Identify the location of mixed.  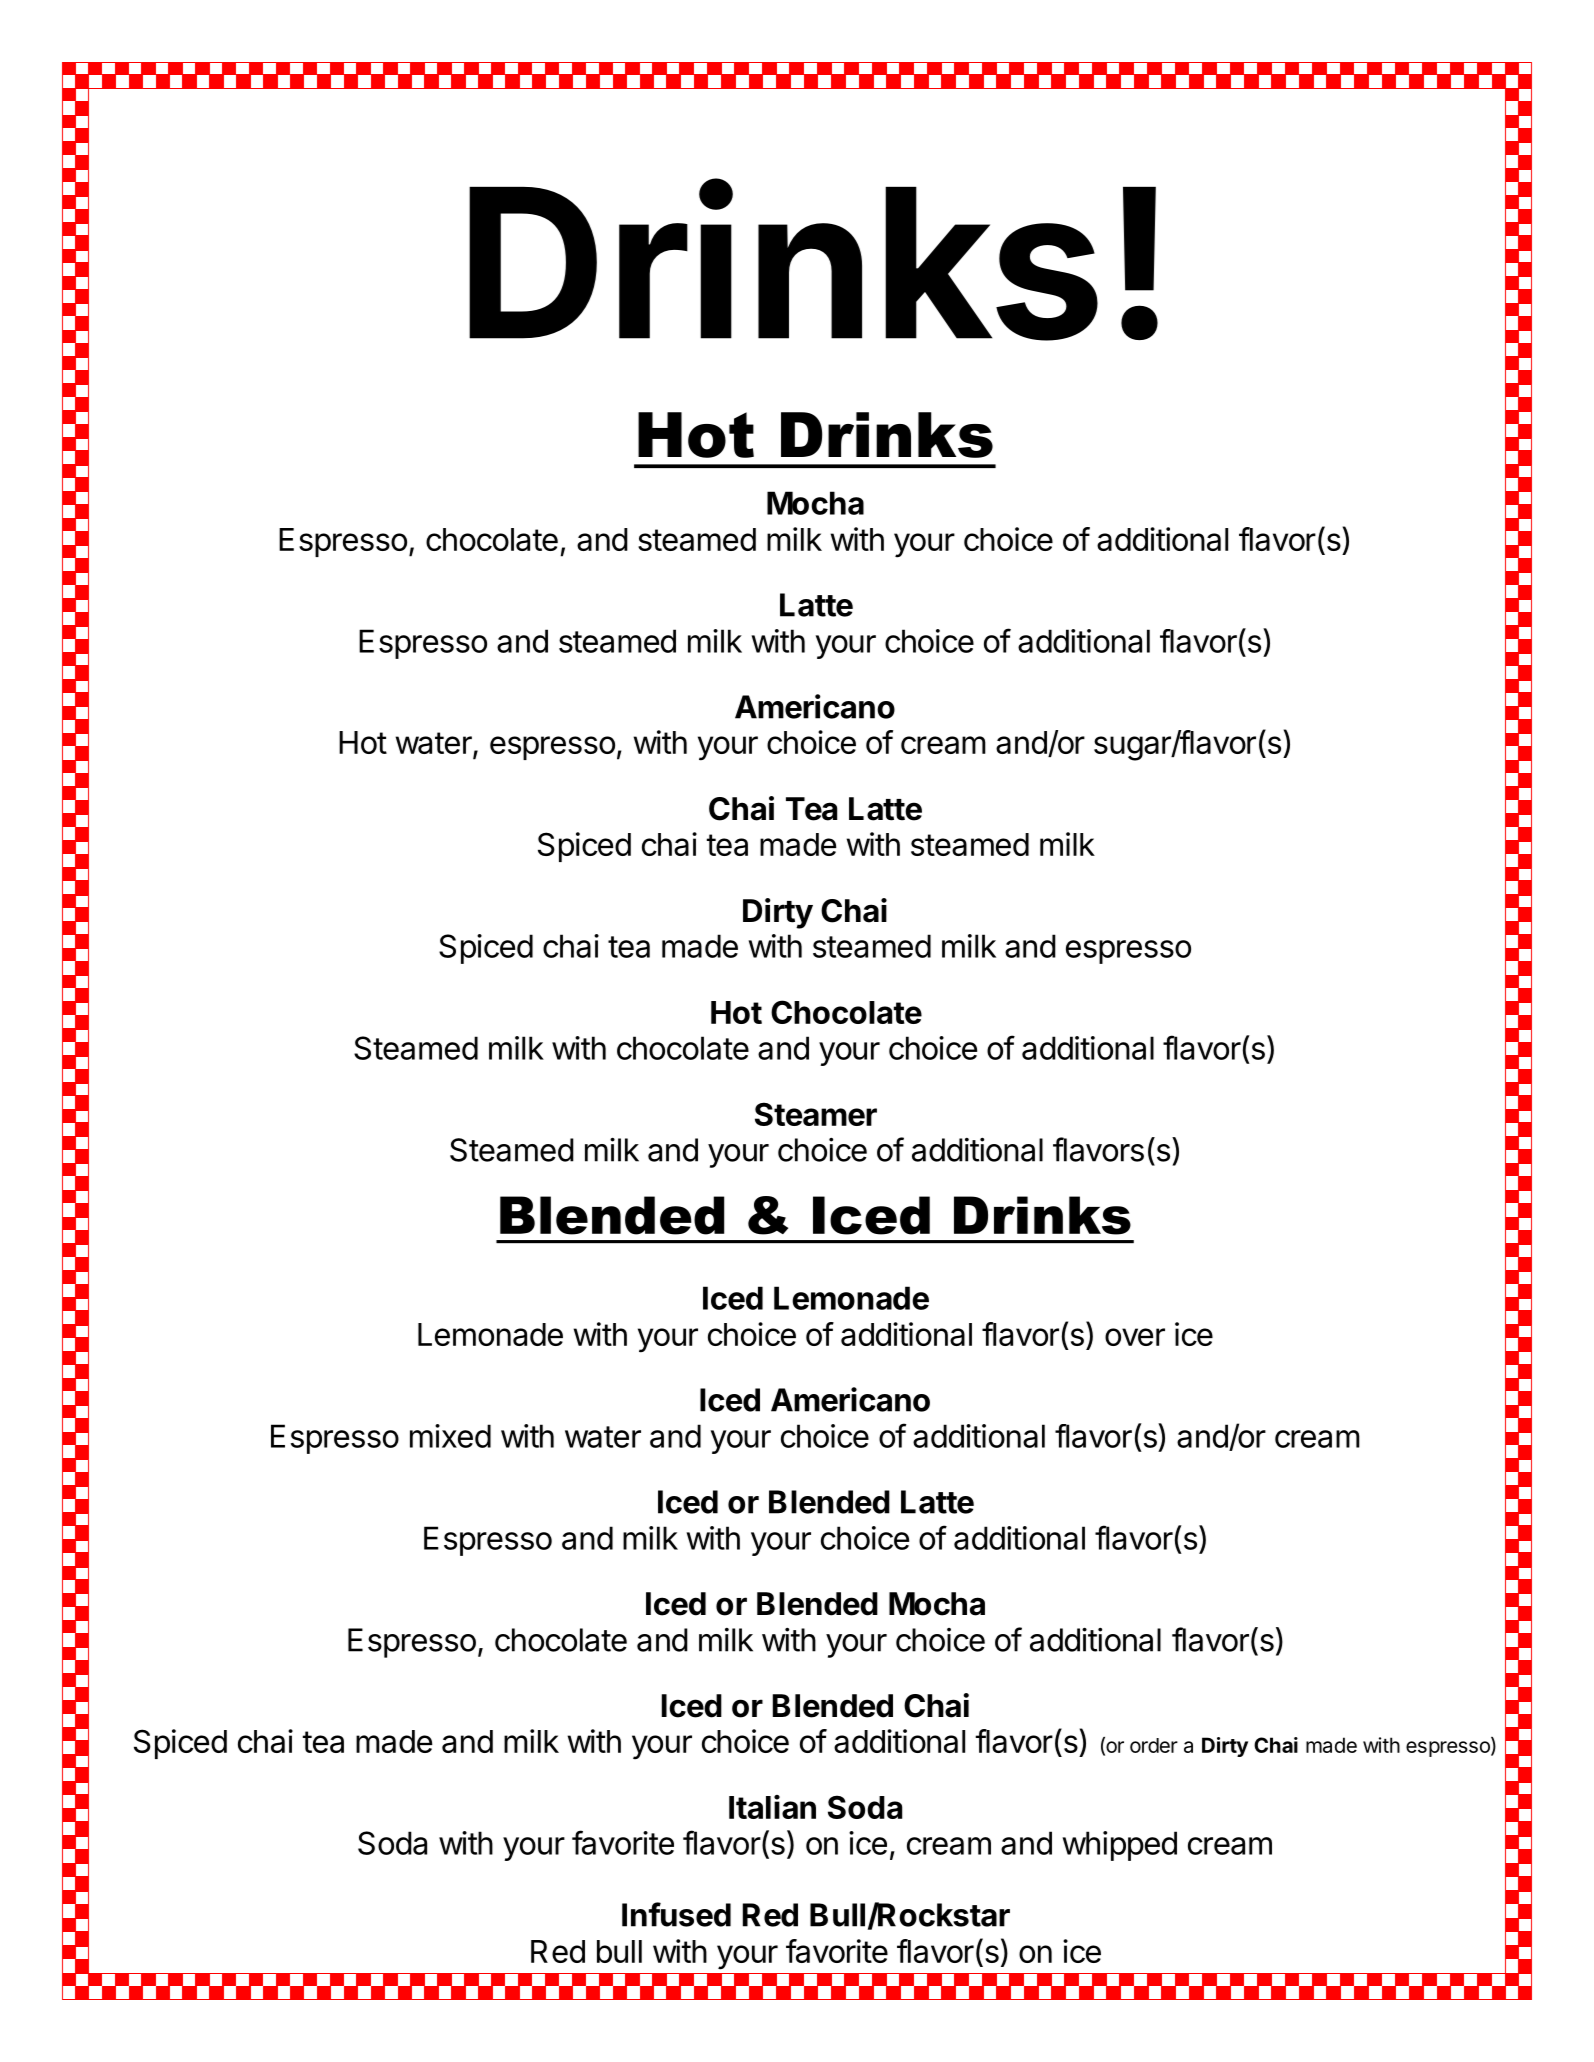
(450, 1436).
